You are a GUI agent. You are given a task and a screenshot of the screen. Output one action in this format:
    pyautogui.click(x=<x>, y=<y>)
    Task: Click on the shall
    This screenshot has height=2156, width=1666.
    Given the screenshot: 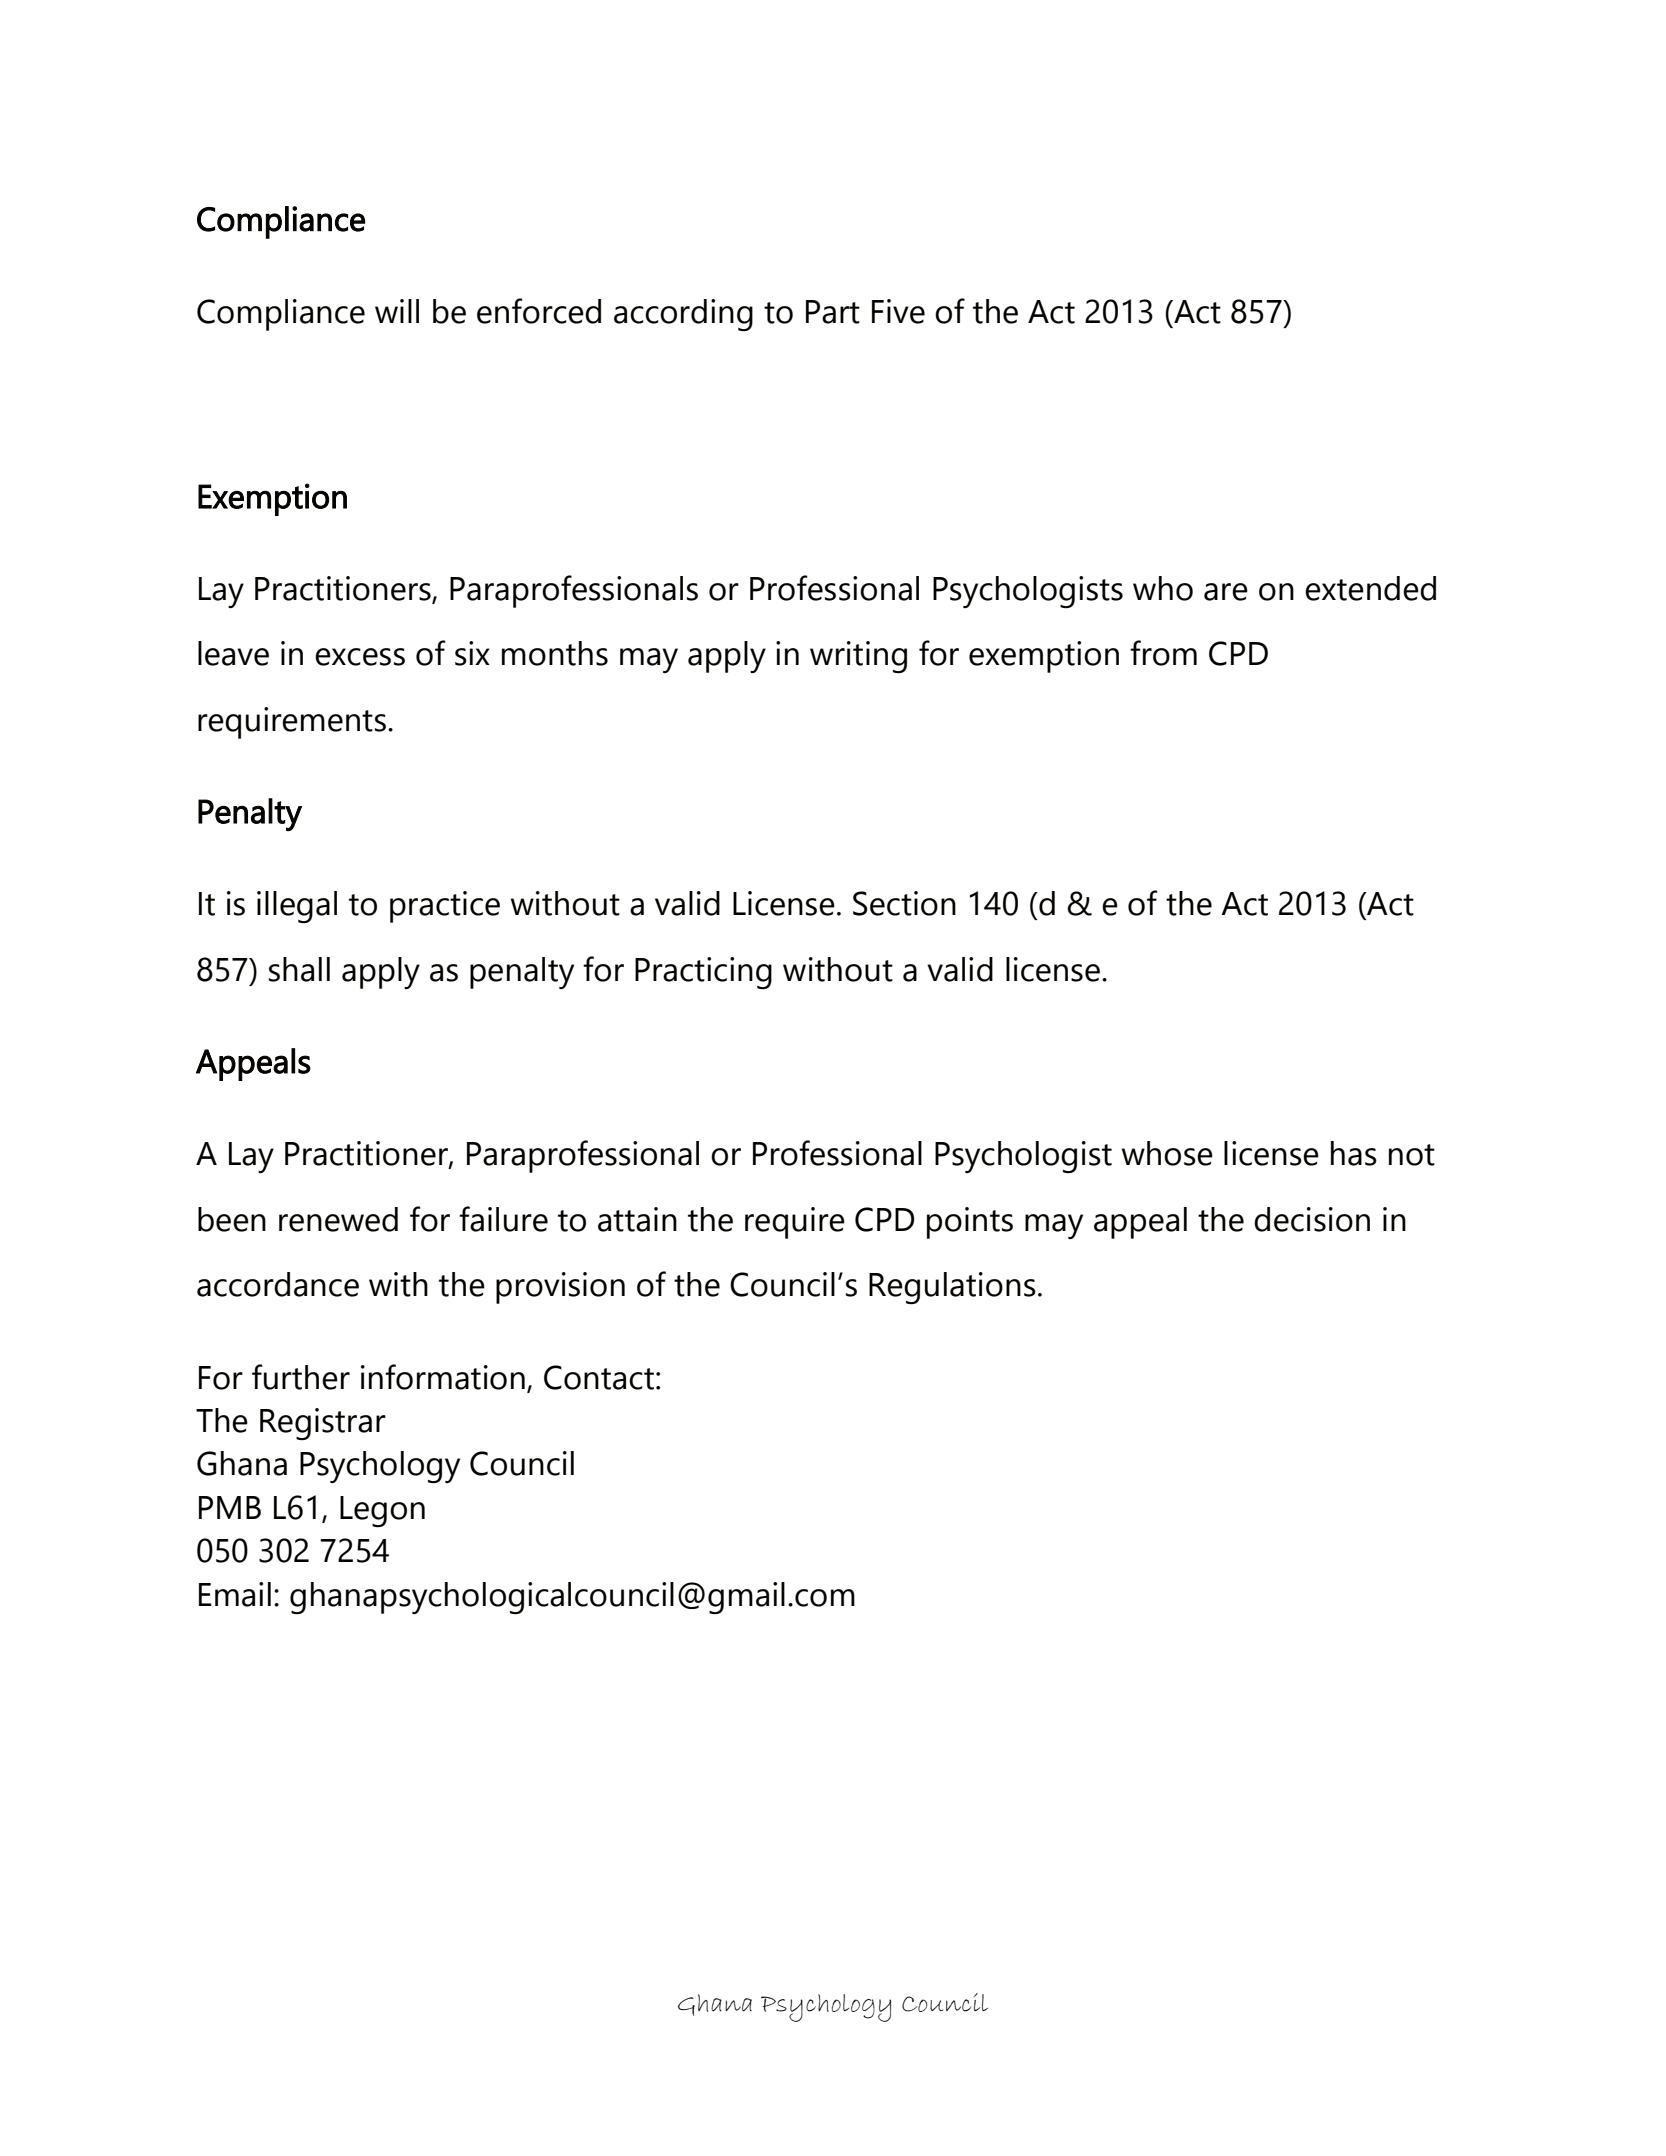 What is the action you would take?
    pyautogui.click(x=299, y=969)
